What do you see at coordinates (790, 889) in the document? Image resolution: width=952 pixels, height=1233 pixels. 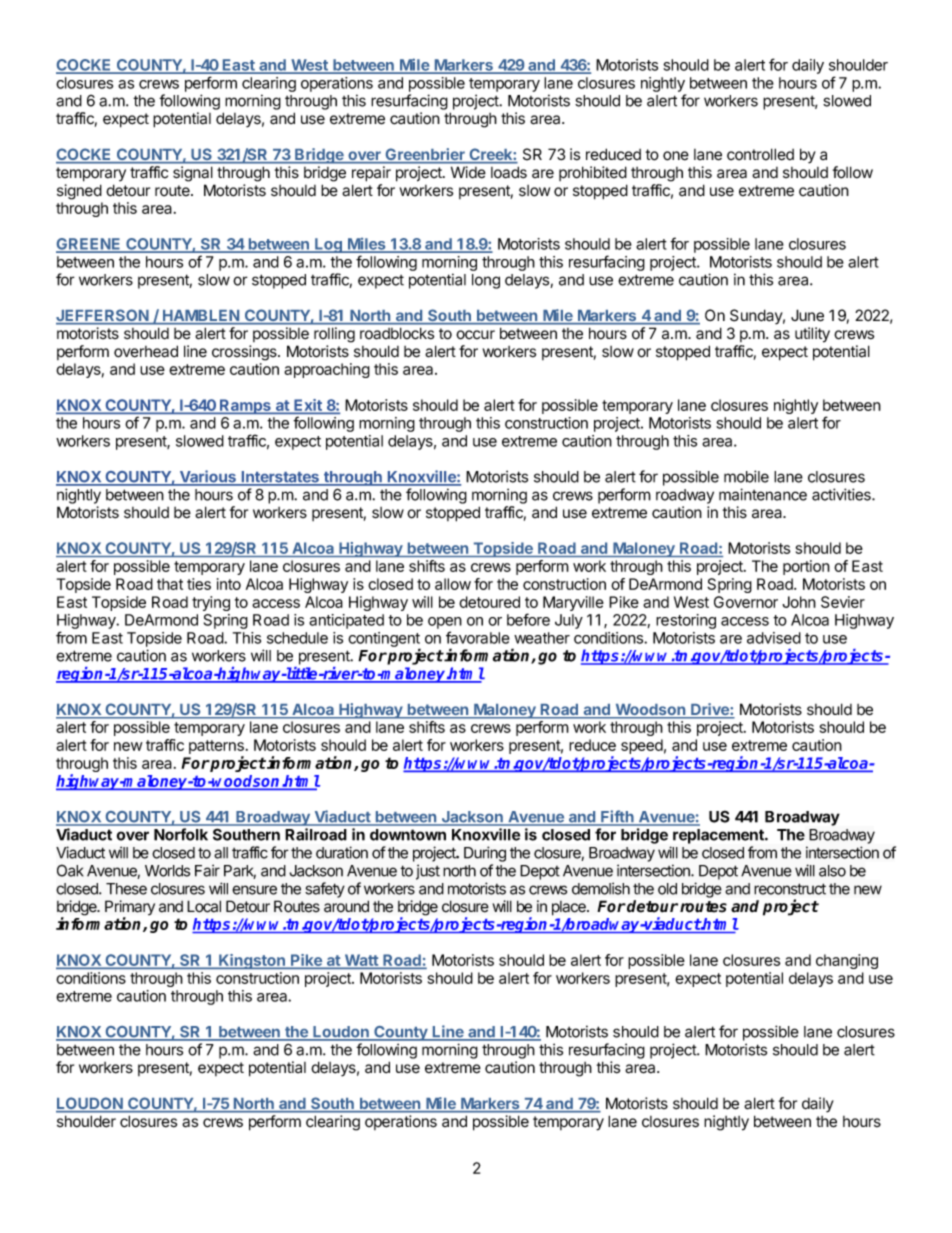 I see `reconstruct` at bounding box center [790, 889].
